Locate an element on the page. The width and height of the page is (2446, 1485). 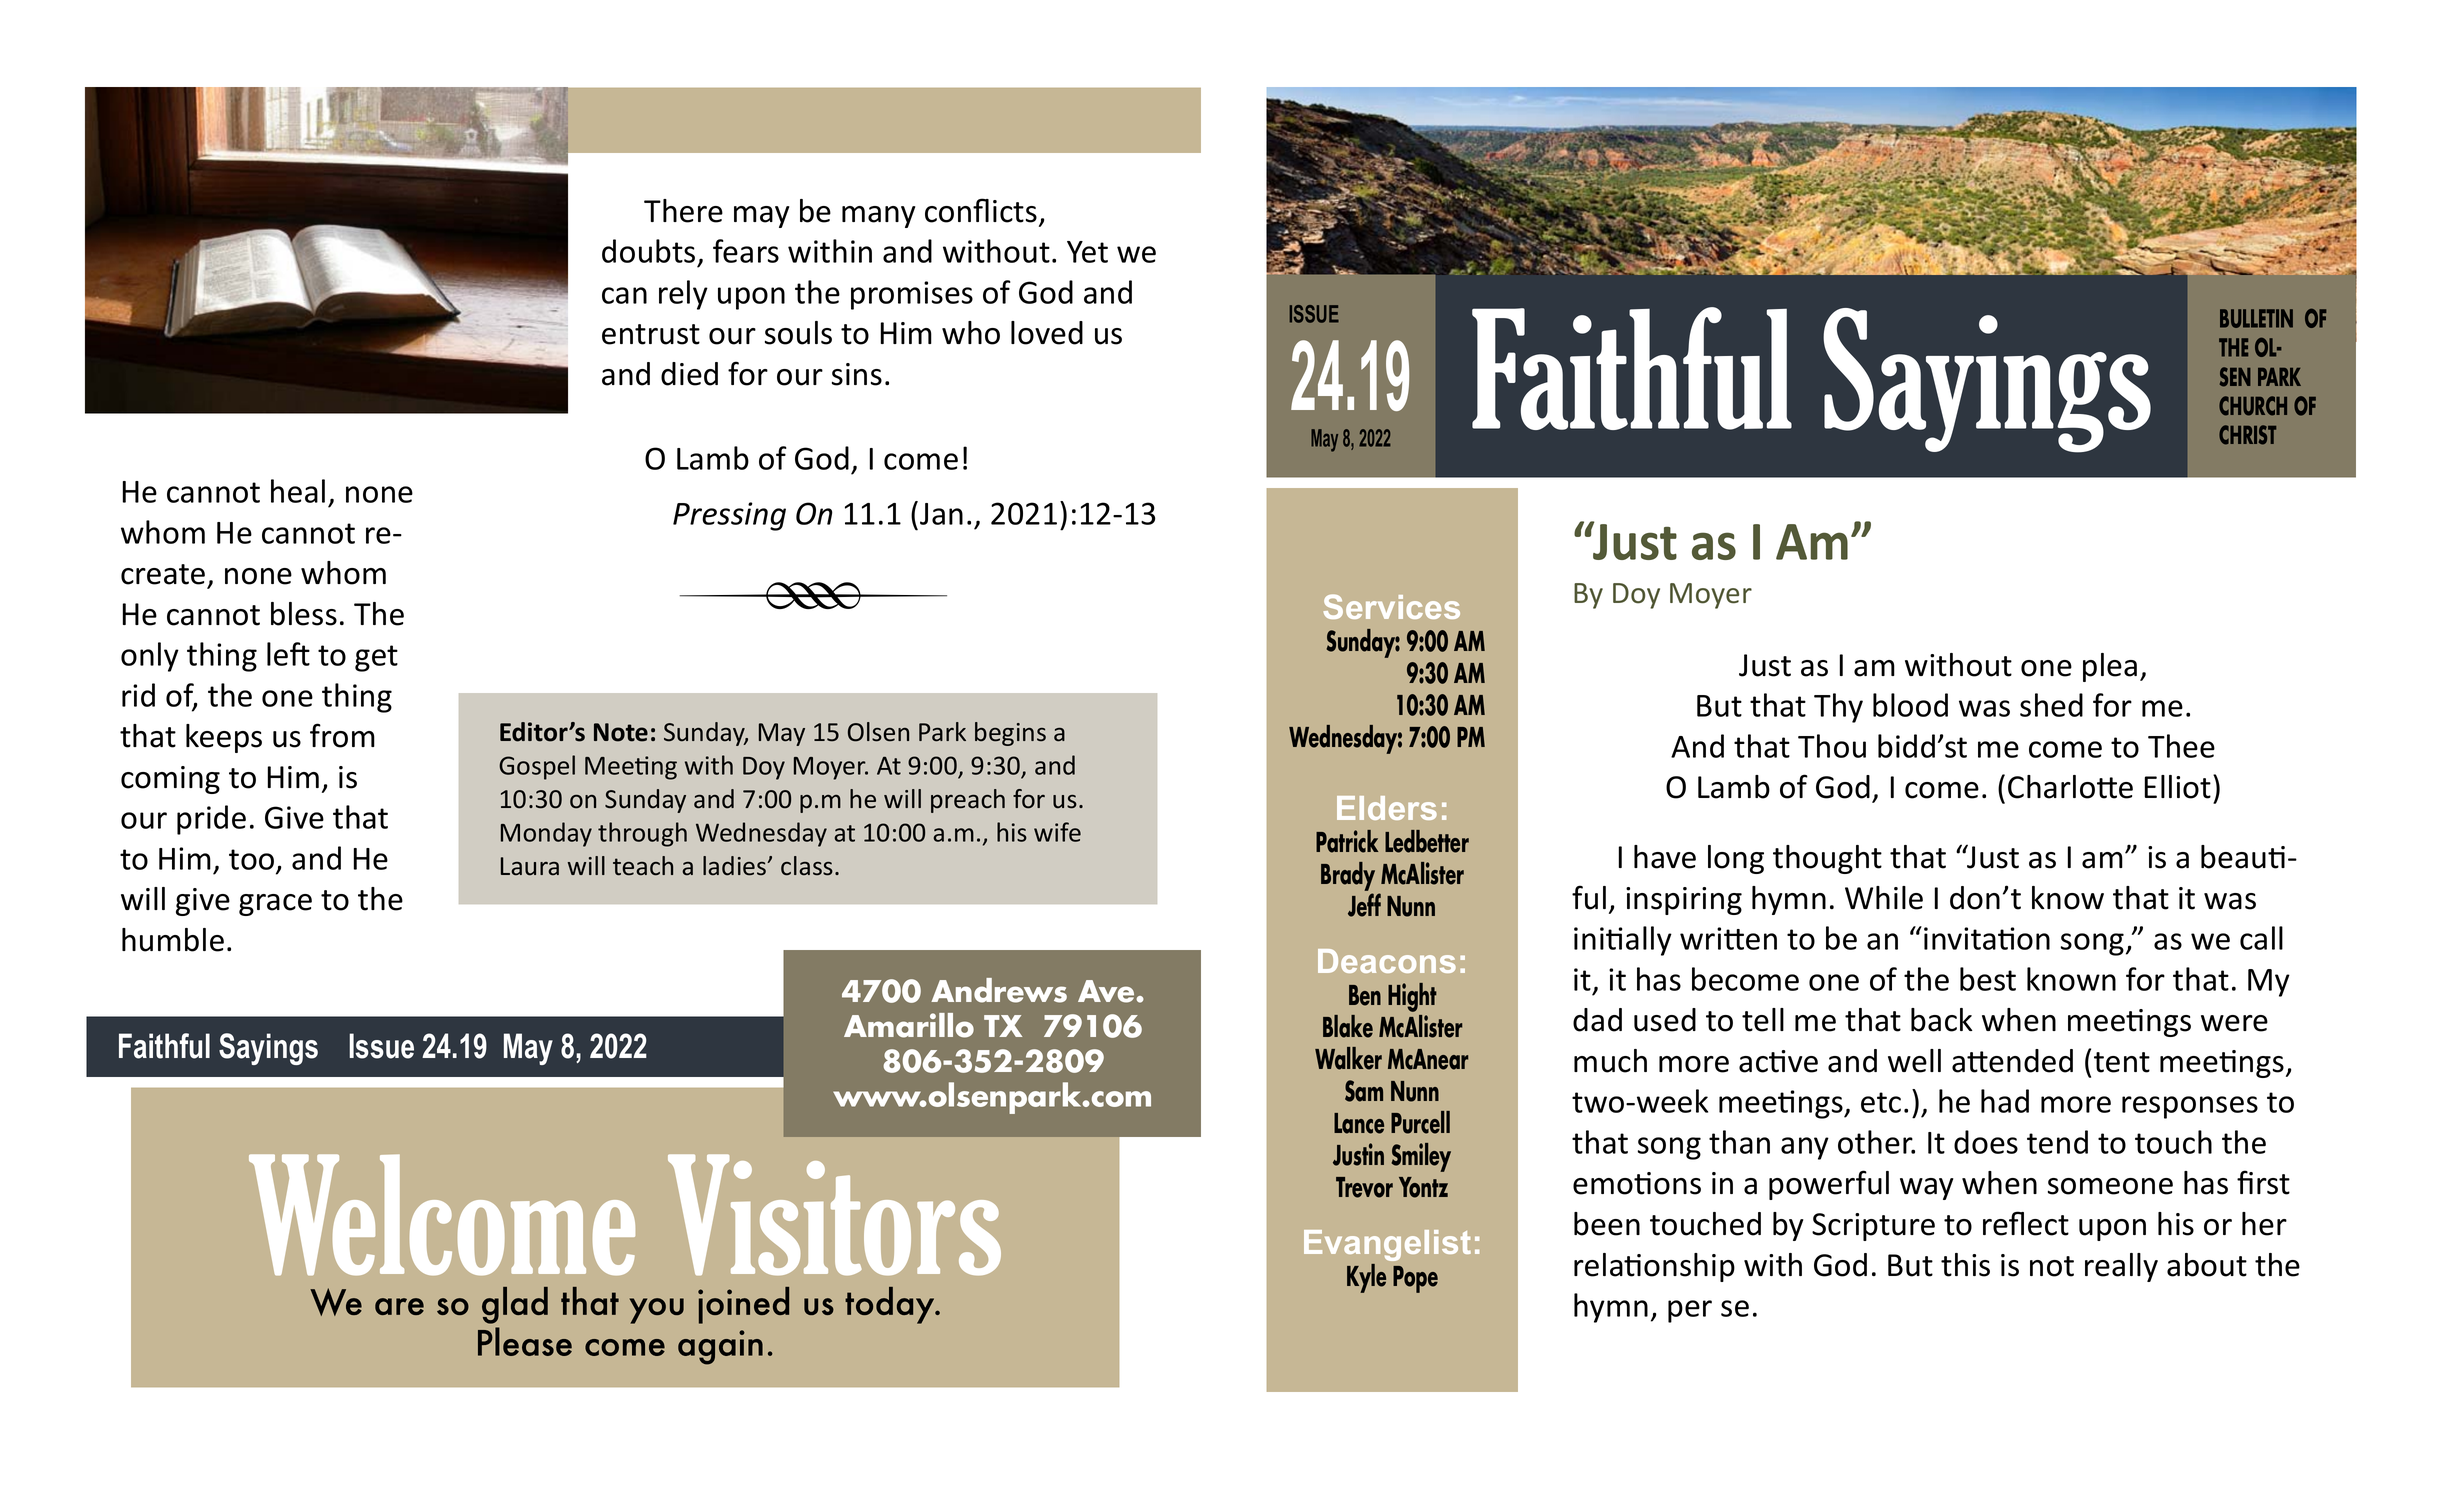
plea is located at coordinates (2110, 667).
